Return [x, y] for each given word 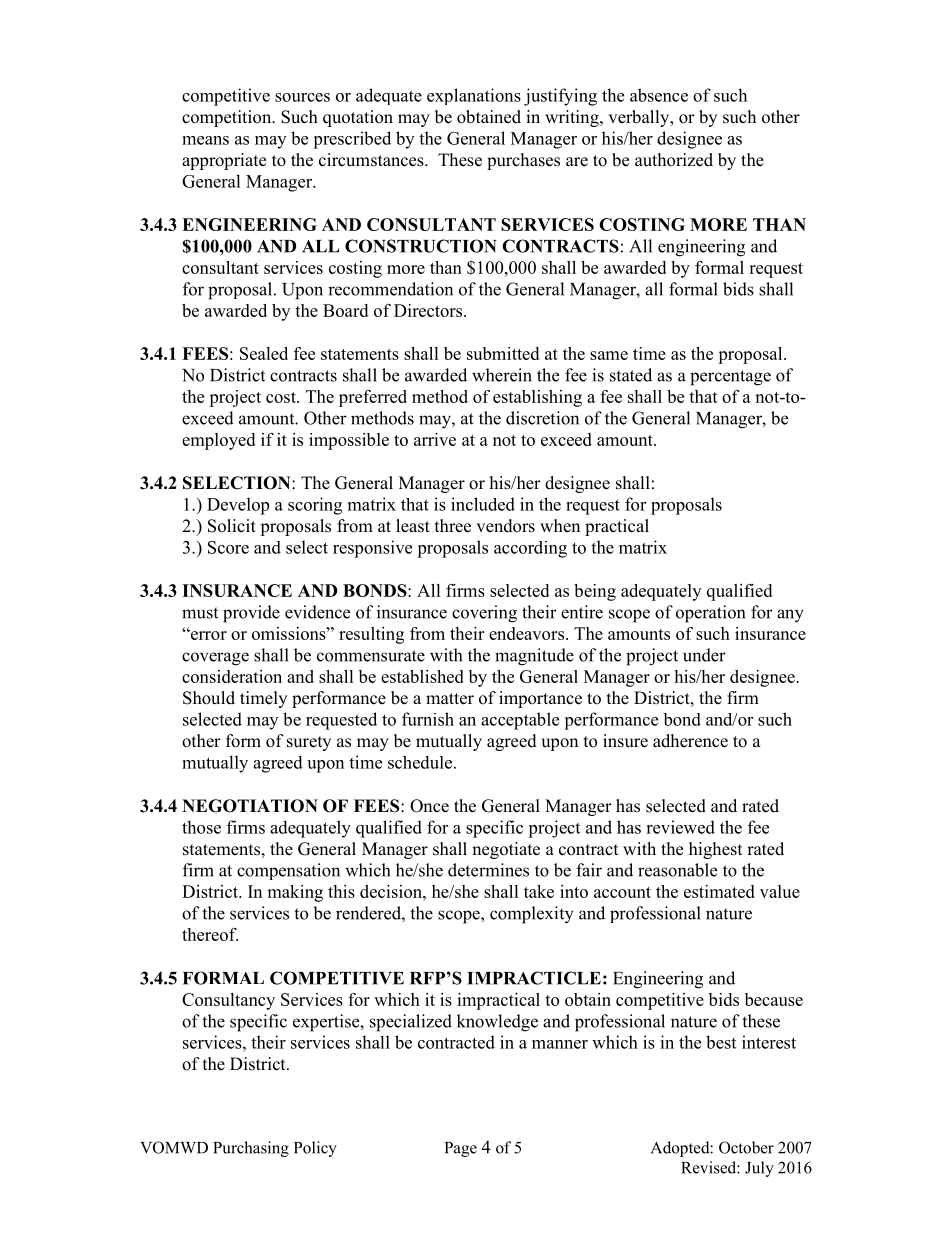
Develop [238, 506]
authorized [674, 160]
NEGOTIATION [250, 806]
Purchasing [251, 1149]
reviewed [680, 827]
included [483, 504]
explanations [474, 96]
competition [228, 118]
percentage [730, 378]
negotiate [506, 850]
